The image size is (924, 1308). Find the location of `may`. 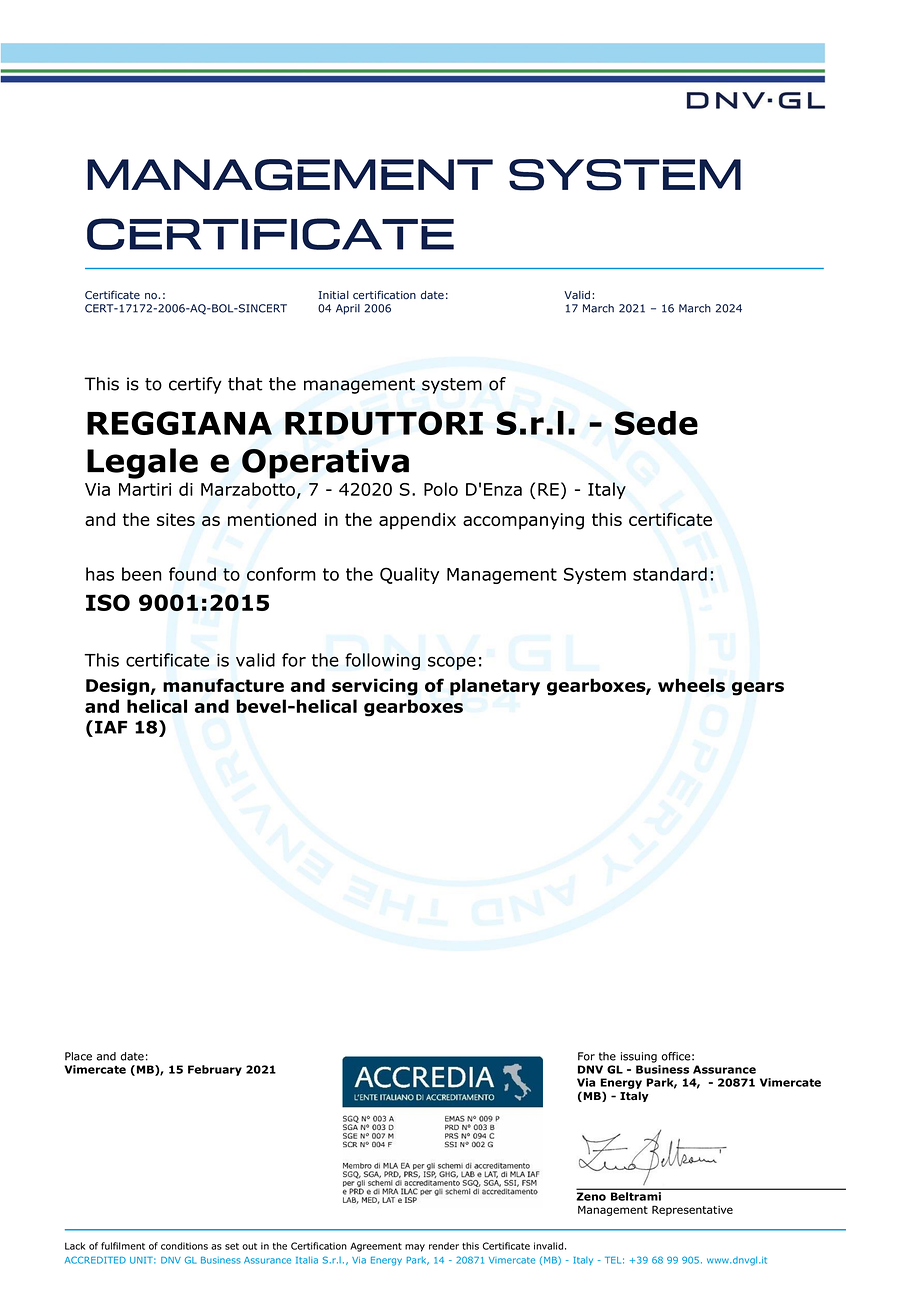

may is located at coordinates (415, 1248).
